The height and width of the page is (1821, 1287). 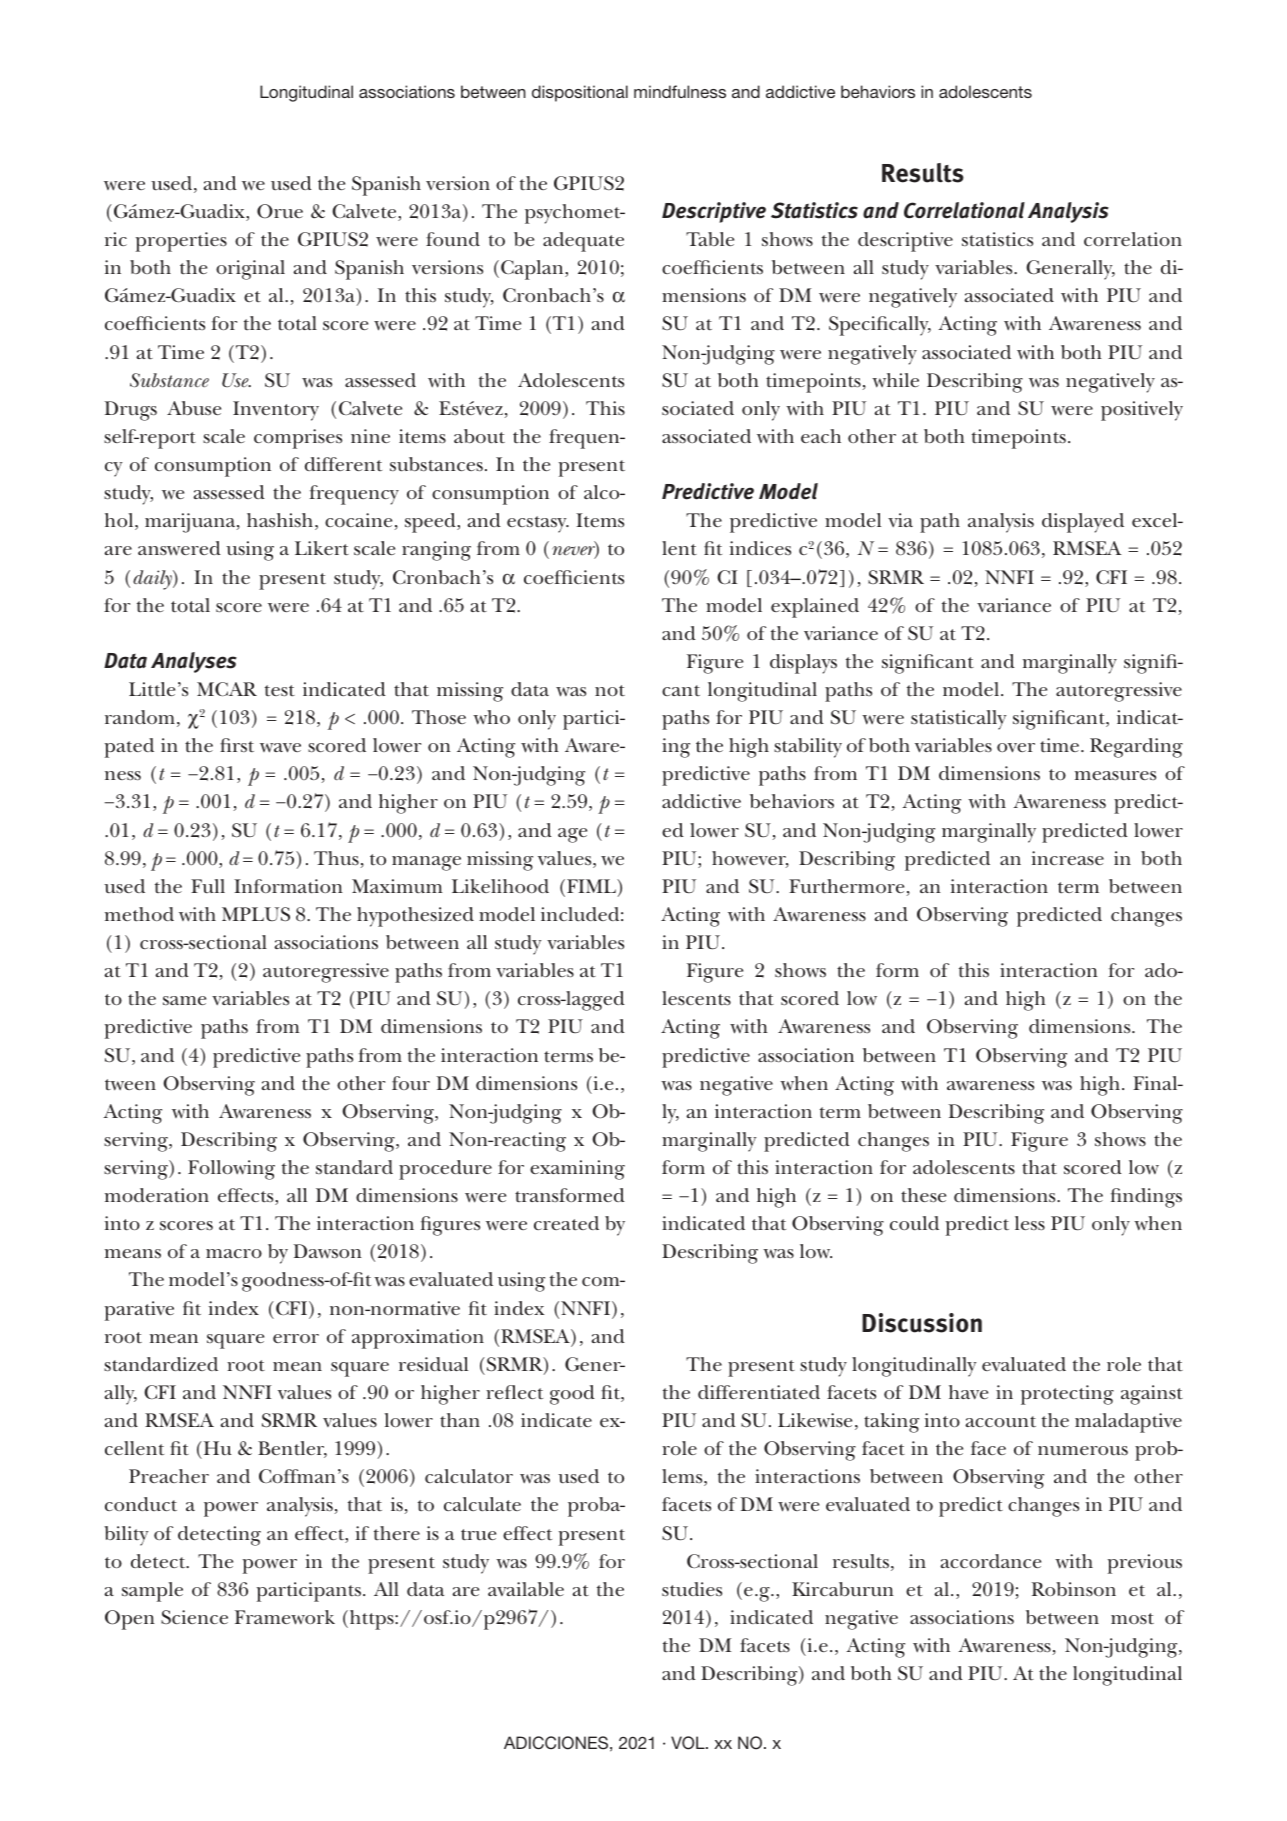 What do you see at coordinates (285, 1617) in the page?
I see `Framework` at bounding box center [285, 1617].
